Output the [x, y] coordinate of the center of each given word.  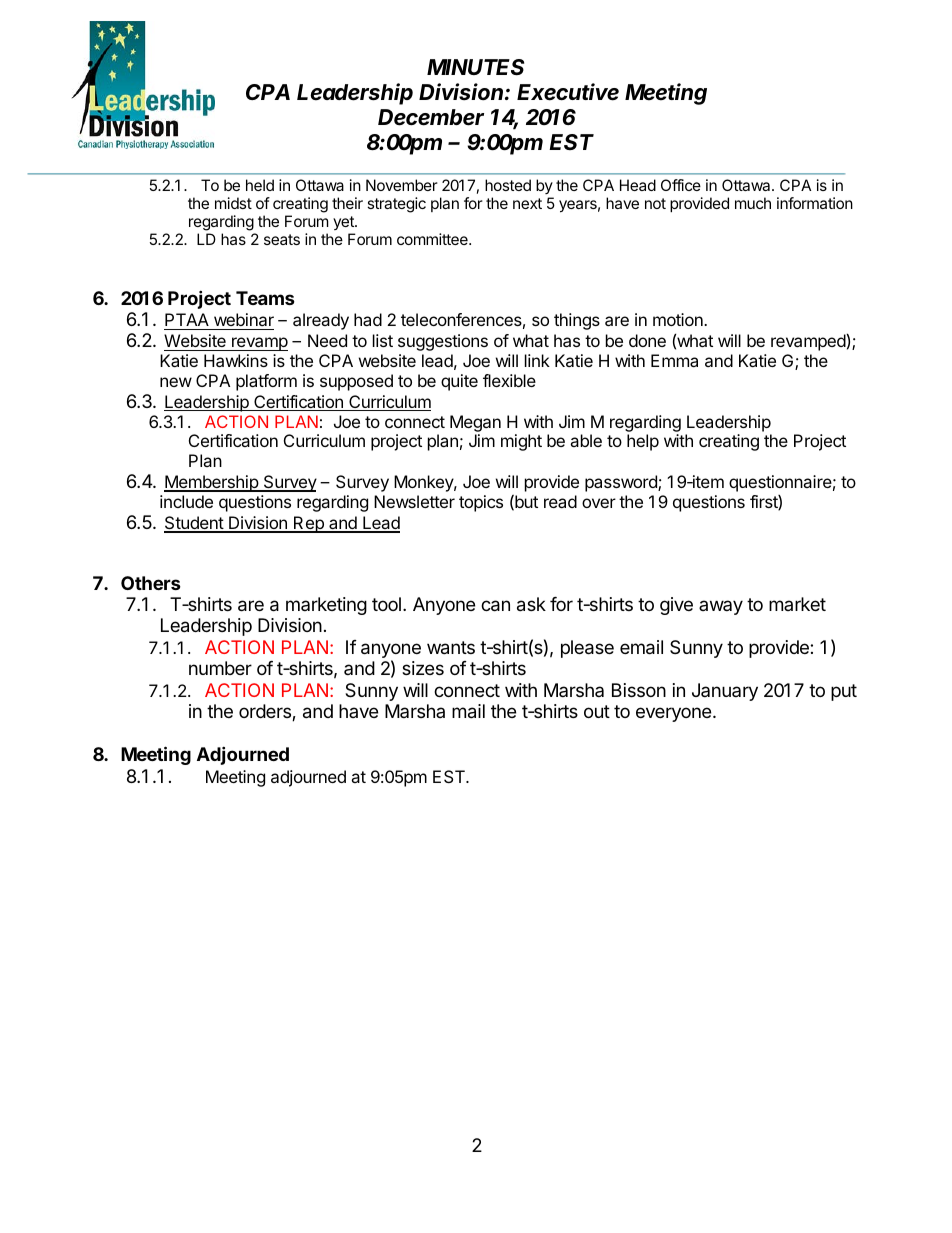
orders [266, 712]
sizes [423, 668]
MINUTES [475, 67]
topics [481, 503]
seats [282, 239]
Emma [674, 360]
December [431, 117]
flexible [509, 380]
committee [433, 239]
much [753, 203]
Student [194, 524]
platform [266, 382]
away [721, 607]
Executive [568, 92]
